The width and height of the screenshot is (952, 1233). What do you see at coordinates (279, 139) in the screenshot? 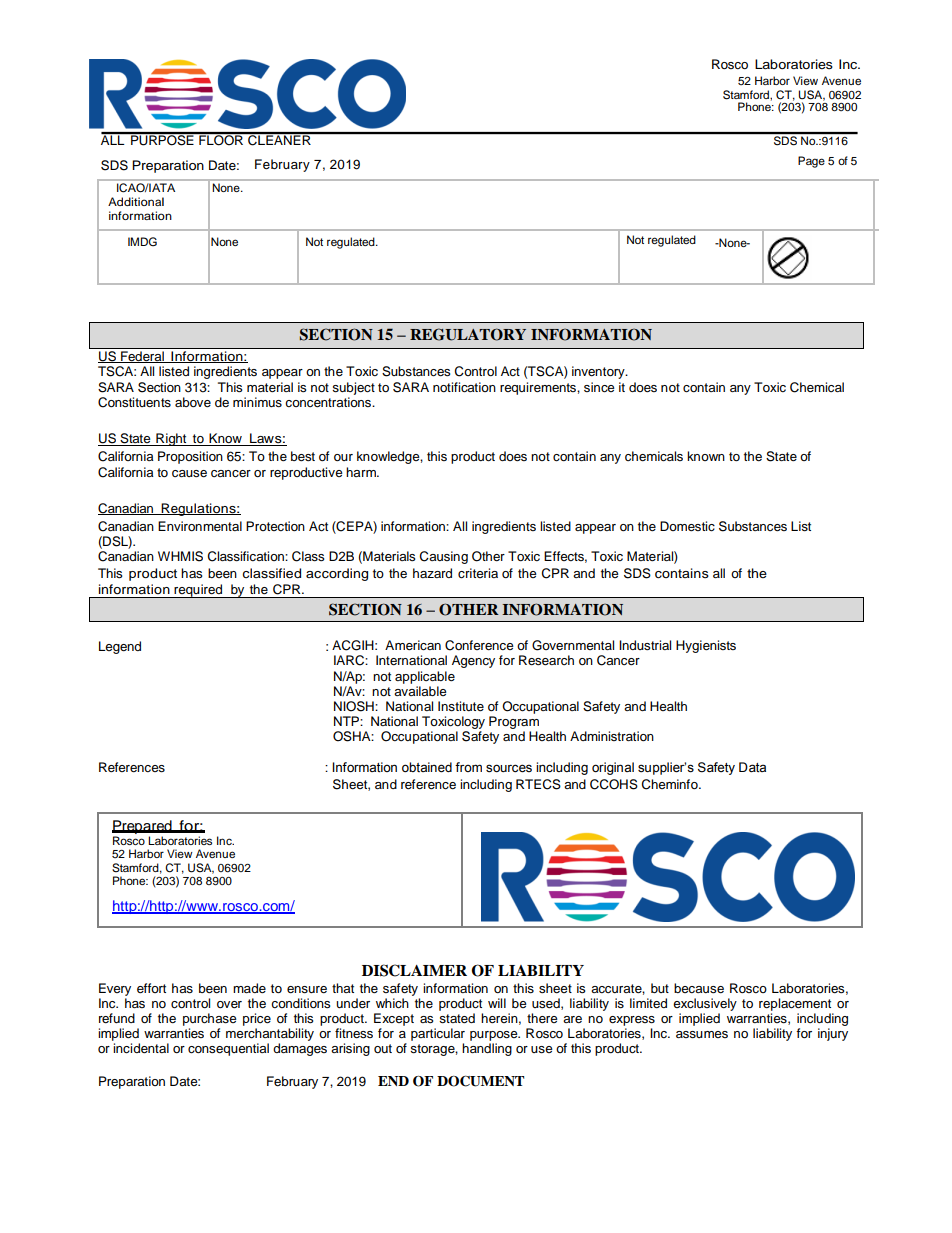
I see `CLEANER` at bounding box center [279, 139].
